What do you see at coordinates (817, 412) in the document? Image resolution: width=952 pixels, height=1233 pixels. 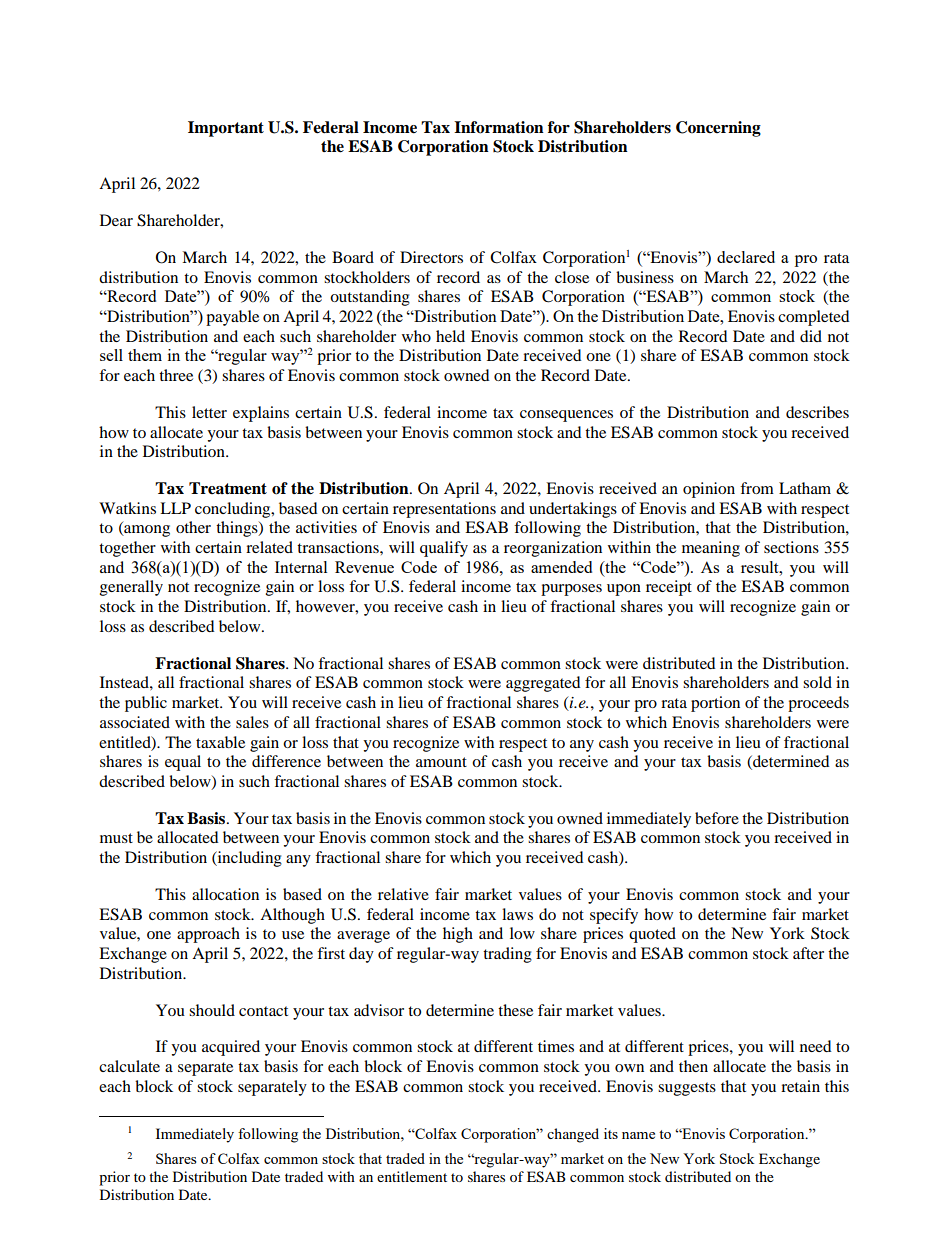 I see `describes` at bounding box center [817, 412].
